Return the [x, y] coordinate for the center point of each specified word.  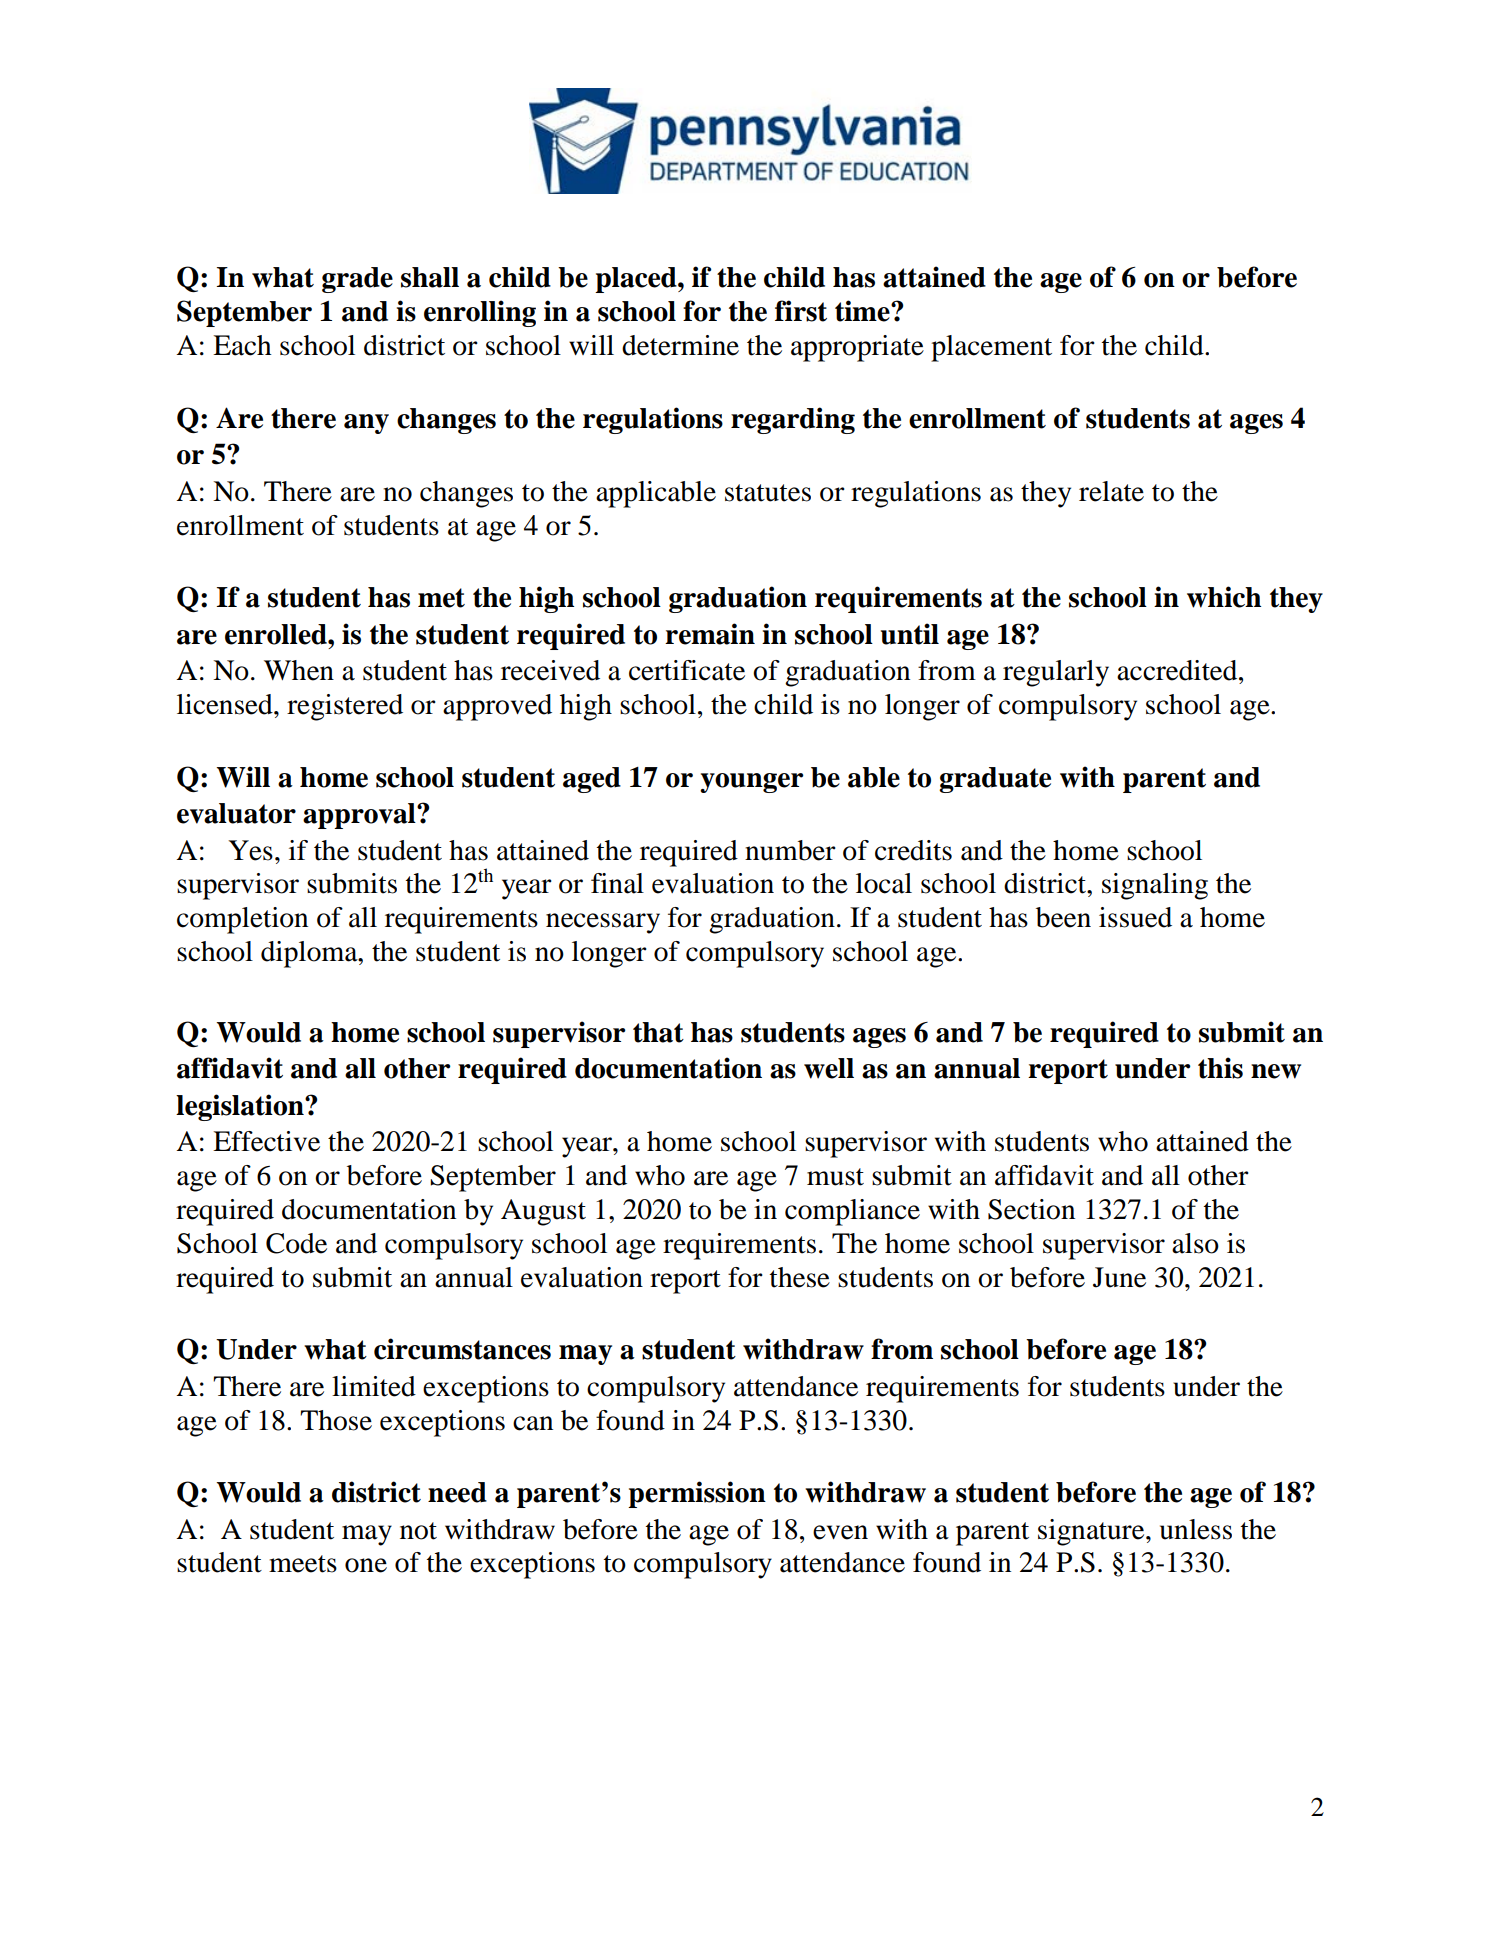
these [800, 1277]
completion [242, 920]
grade [357, 280]
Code [296, 1243]
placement [991, 348]
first [801, 311]
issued [1135, 917]
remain [710, 634]
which [1224, 597]
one [366, 1565]
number [790, 850]
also [1195, 1243]
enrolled [277, 634]
